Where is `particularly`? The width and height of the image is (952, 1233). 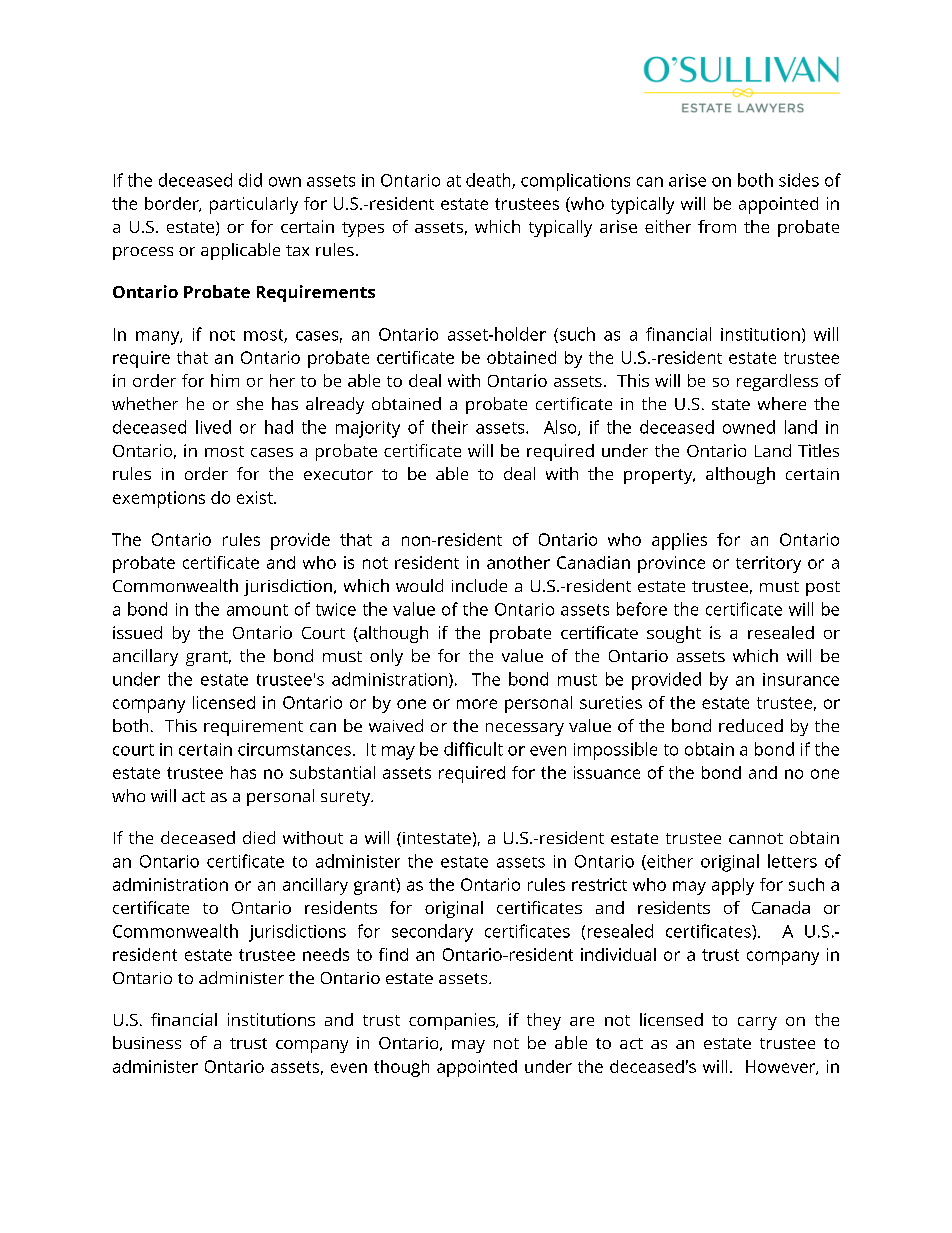
particularly is located at coordinates (254, 205).
